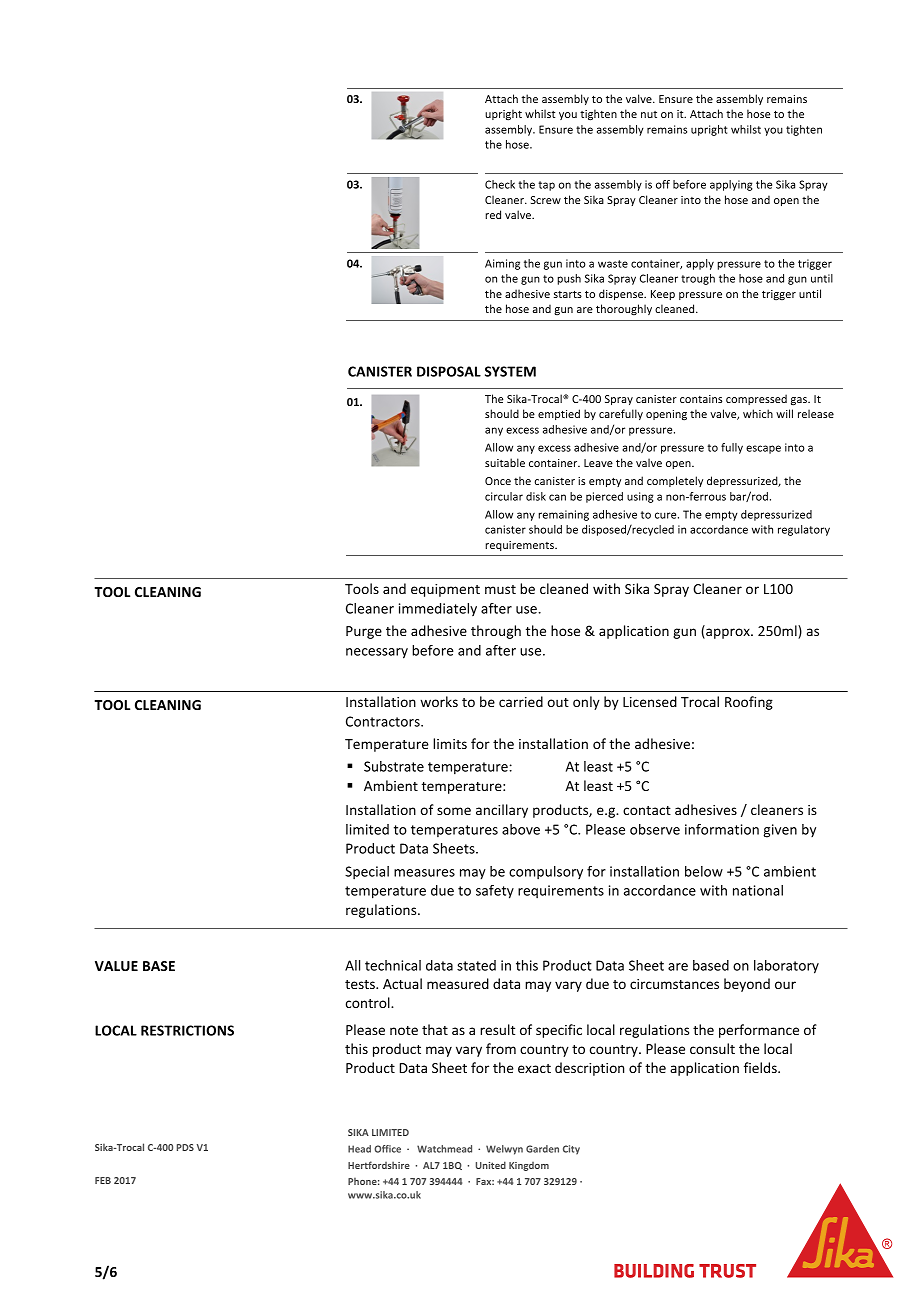  Describe the element at coordinates (758, 890) in the page. I see `national` at that location.
